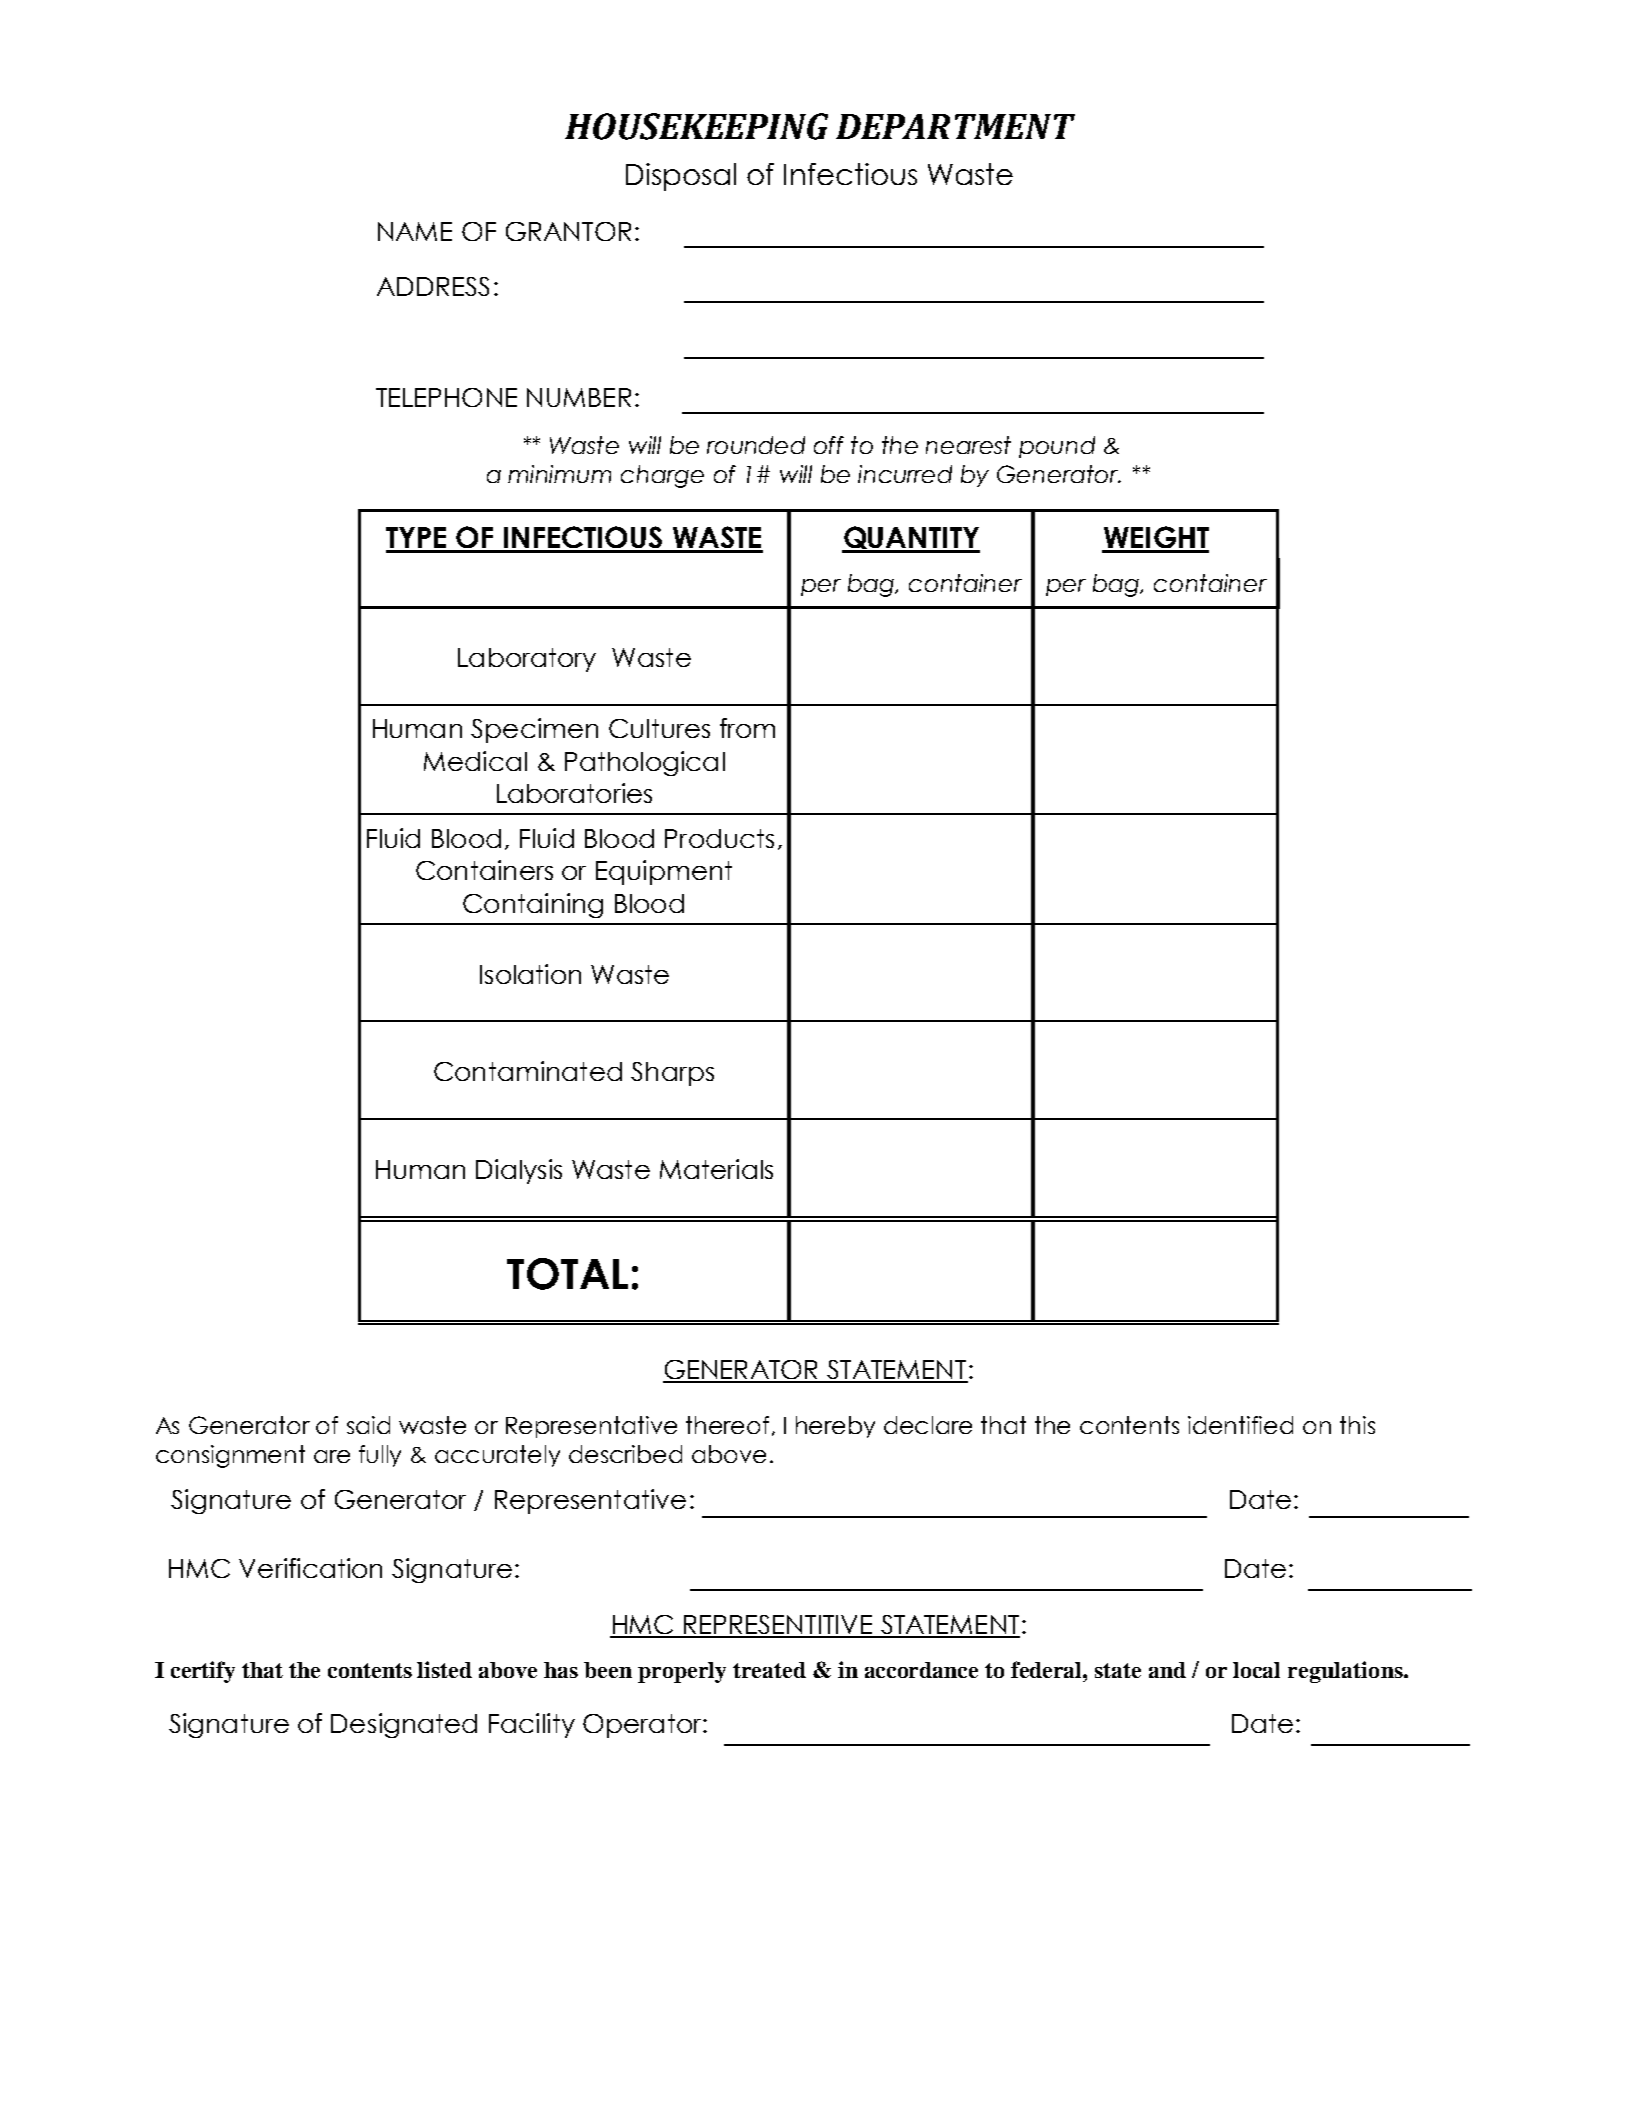  Describe the element at coordinates (955, 126) in the screenshot. I see `DEPARTMENT` at that location.
